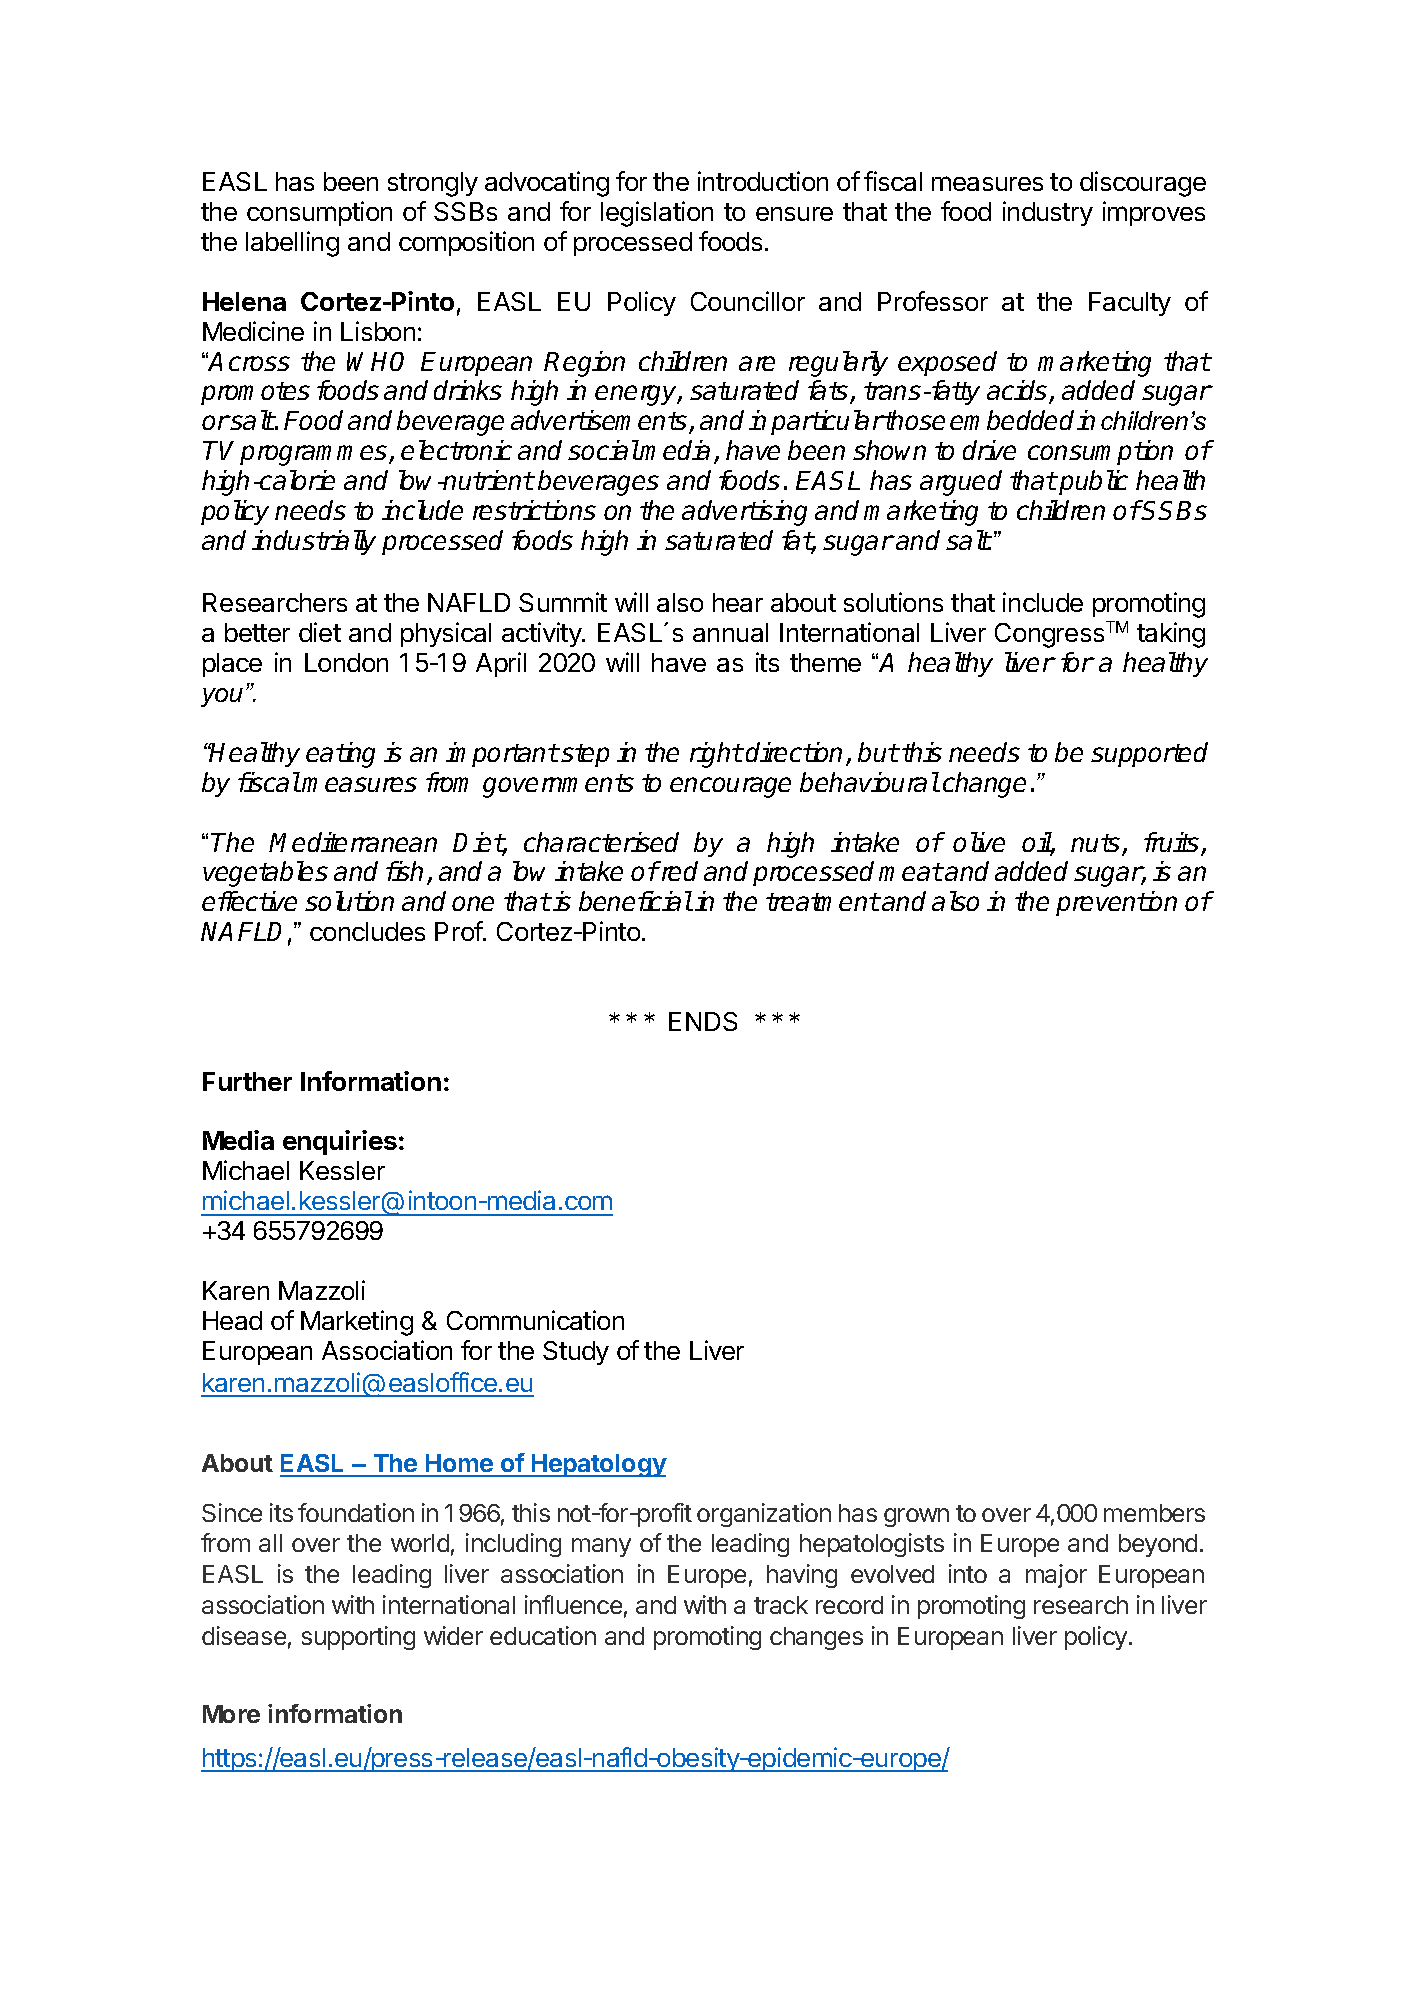 This page has width=1407, height=1989. I want to click on track, so click(781, 1605).
